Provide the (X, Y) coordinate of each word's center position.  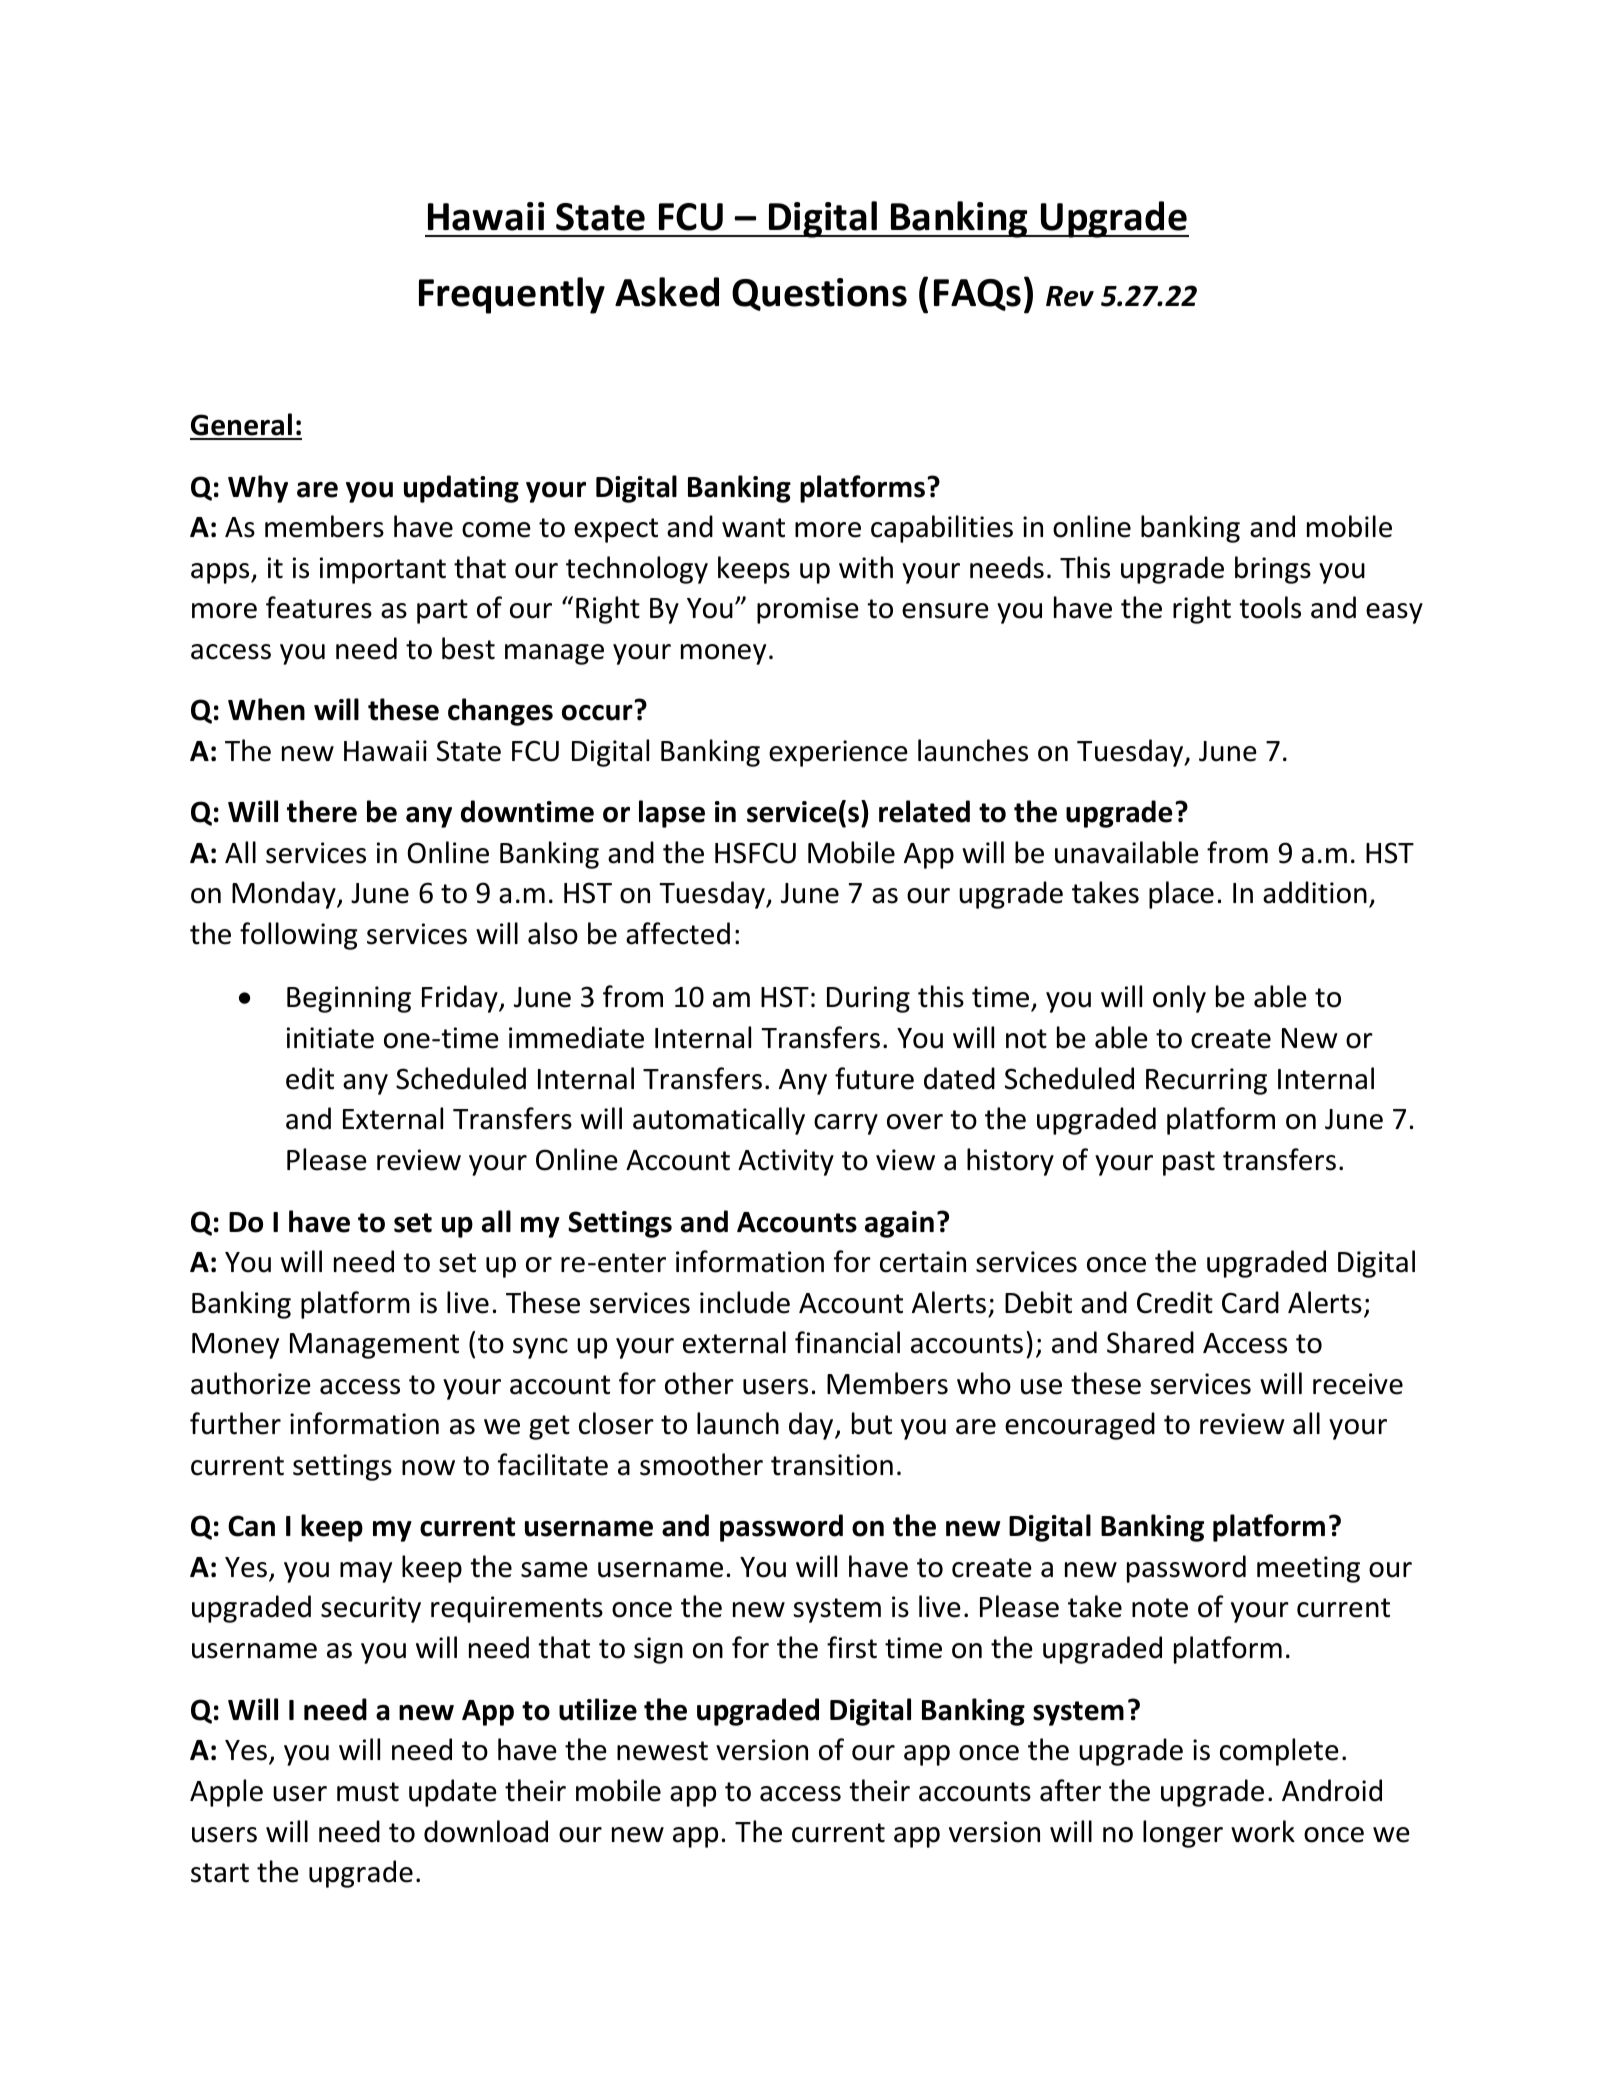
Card (1250, 1302)
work (1263, 1831)
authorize (251, 1383)
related (924, 811)
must (368, 1792)
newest (662, 1751)
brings (1273, 570)
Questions (819, 294)
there (322, 811)
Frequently (512, 295)
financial (847, 1342)
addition (1315, 892)
